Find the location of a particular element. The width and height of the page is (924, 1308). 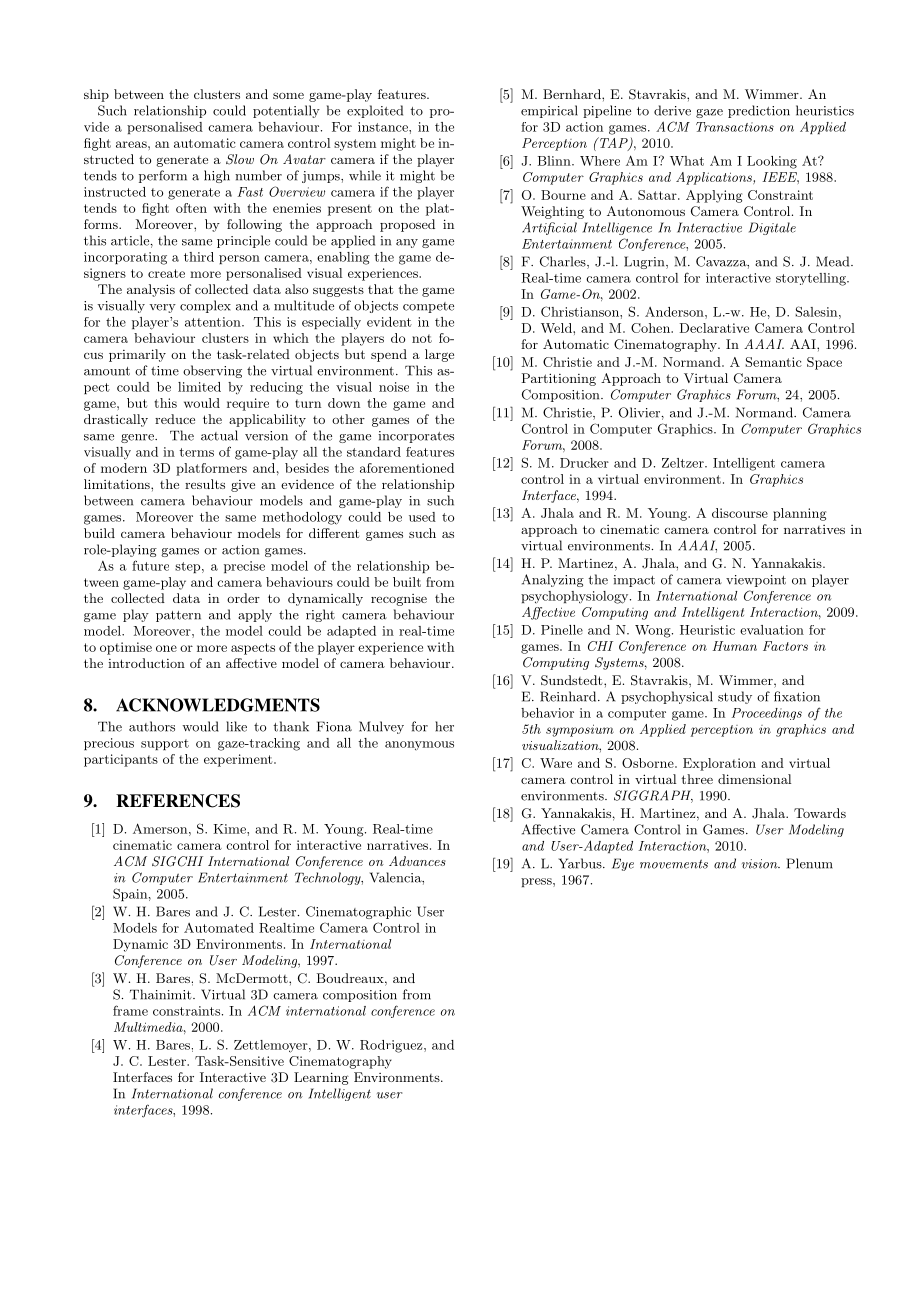

built is located at coordinates (407, 582).
